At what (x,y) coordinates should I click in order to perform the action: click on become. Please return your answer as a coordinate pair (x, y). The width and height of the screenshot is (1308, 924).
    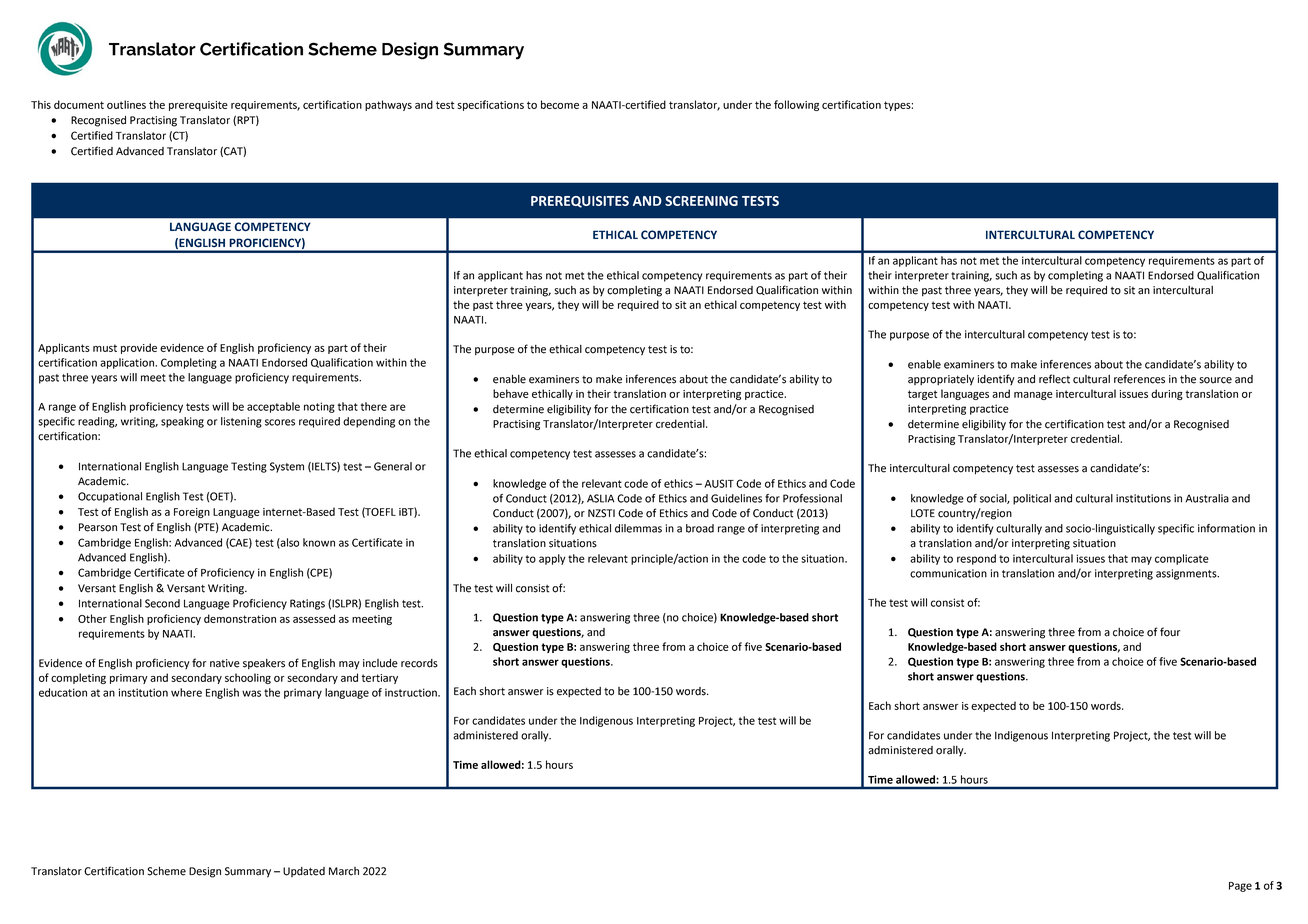
    Looking at the image, I should click on (560, 104).
